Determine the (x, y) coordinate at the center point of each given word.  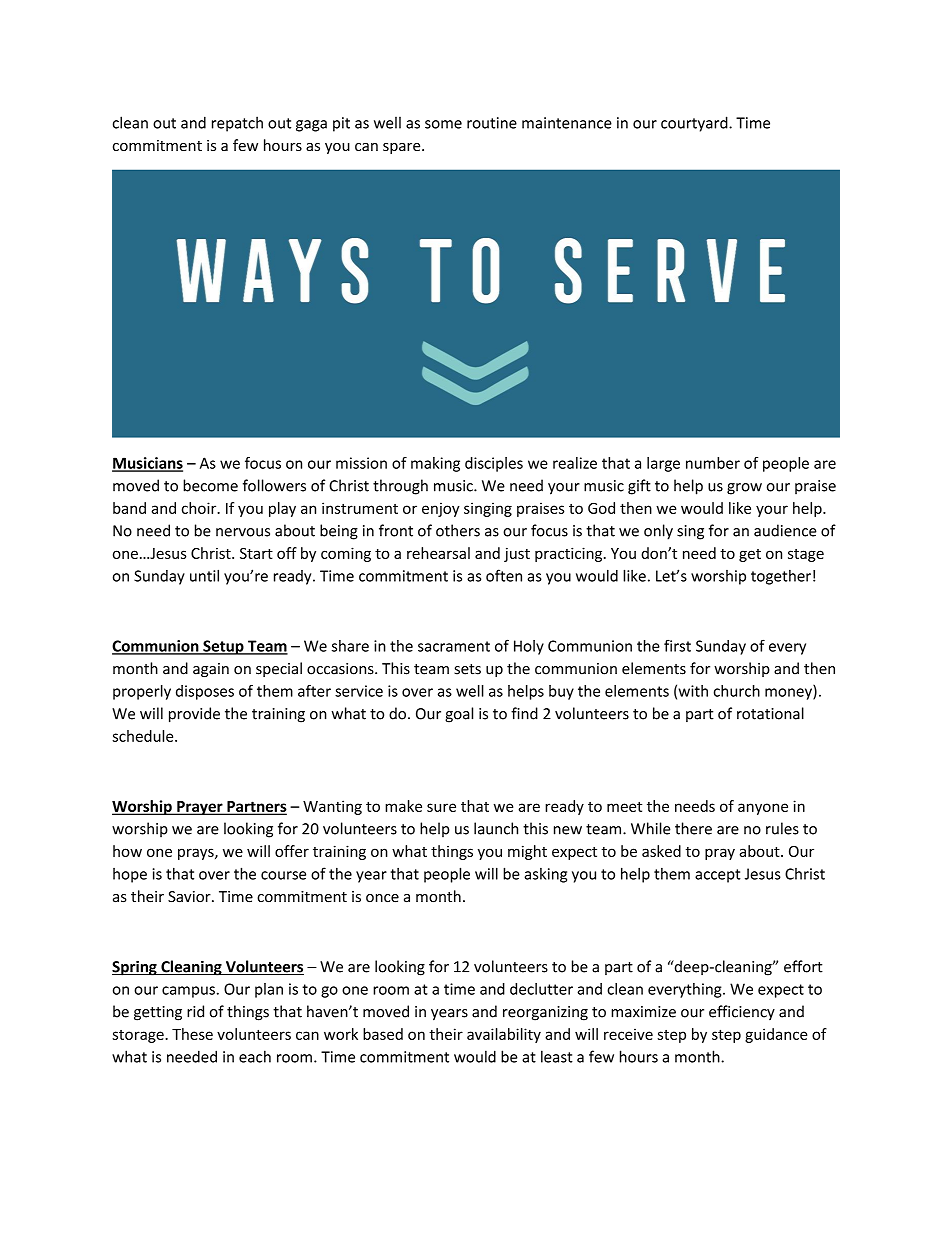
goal (459, 715)
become (210, 485)
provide (194, 715)
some (443, 124)
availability (504, 1035)
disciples (494, 464)
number (713, 463)
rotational (770, 713)
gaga (311, 126)
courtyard (695, 124)
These (192, 1034)
